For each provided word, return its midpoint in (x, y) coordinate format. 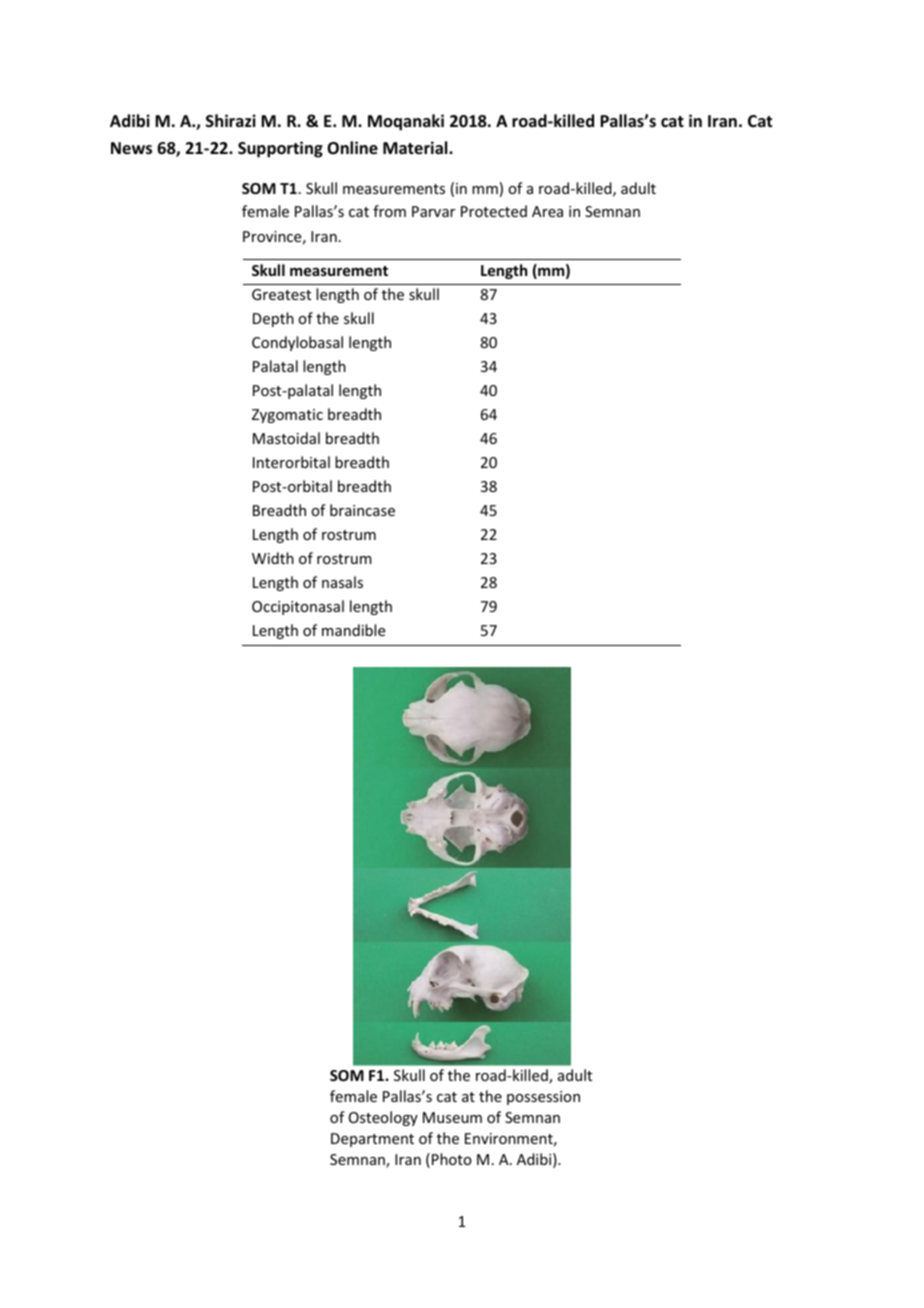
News (131, 148)
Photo (452, 1159)
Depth (273, 319)
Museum (452, 1117)
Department (372, 1140)
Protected (494, 211)
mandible (353, 630)
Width (273, 558)
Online (352, 148)
